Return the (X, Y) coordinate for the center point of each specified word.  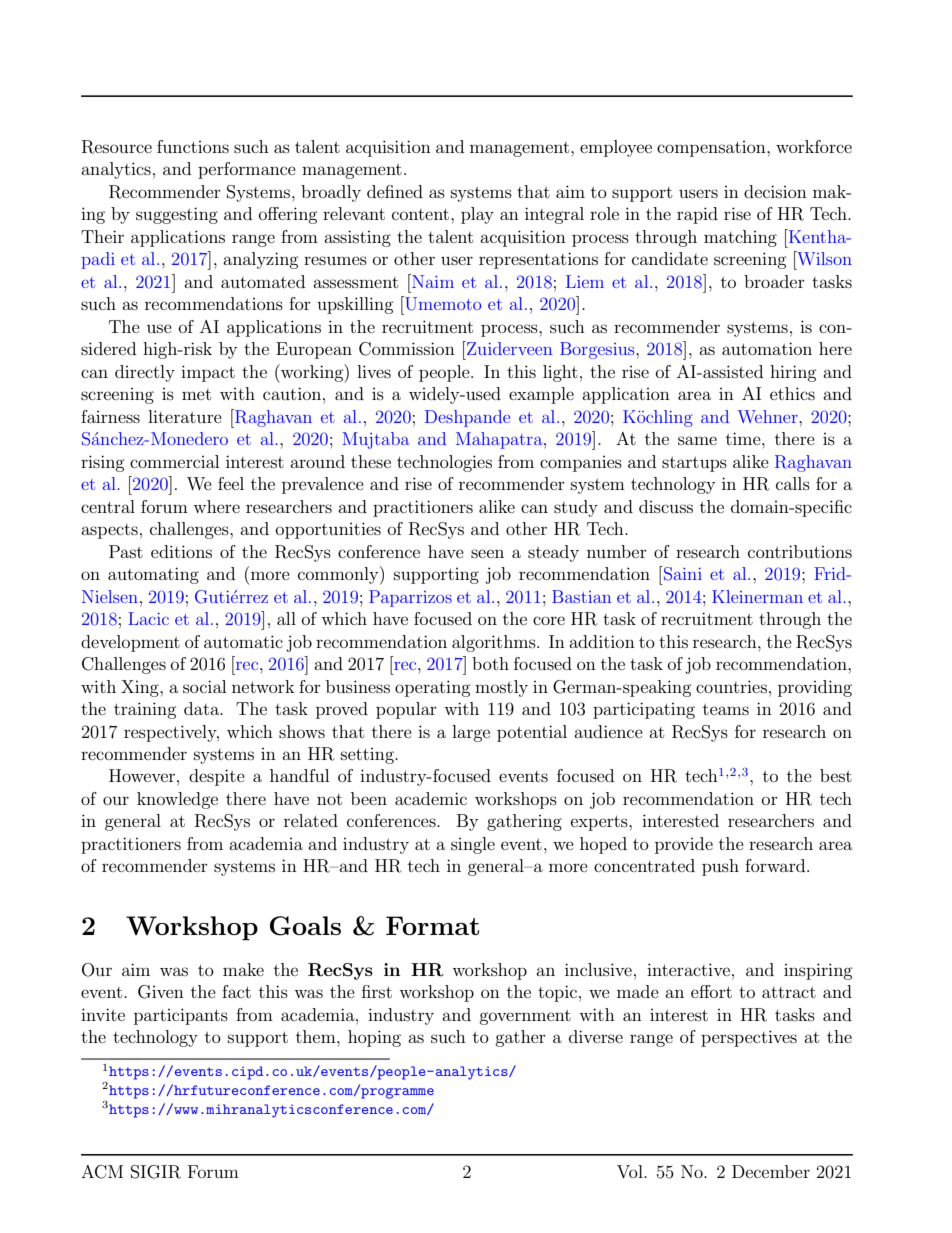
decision (775, 191)
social (204, 686)
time (744, 438)
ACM (102, 1172)
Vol (631, 1172)
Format (432, 925)
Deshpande (467, 418)
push (720, 867)
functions (193, 146)
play (477, 215)
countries (731, 686)
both (490, 663)
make (243, 969)
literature (185, 416)
